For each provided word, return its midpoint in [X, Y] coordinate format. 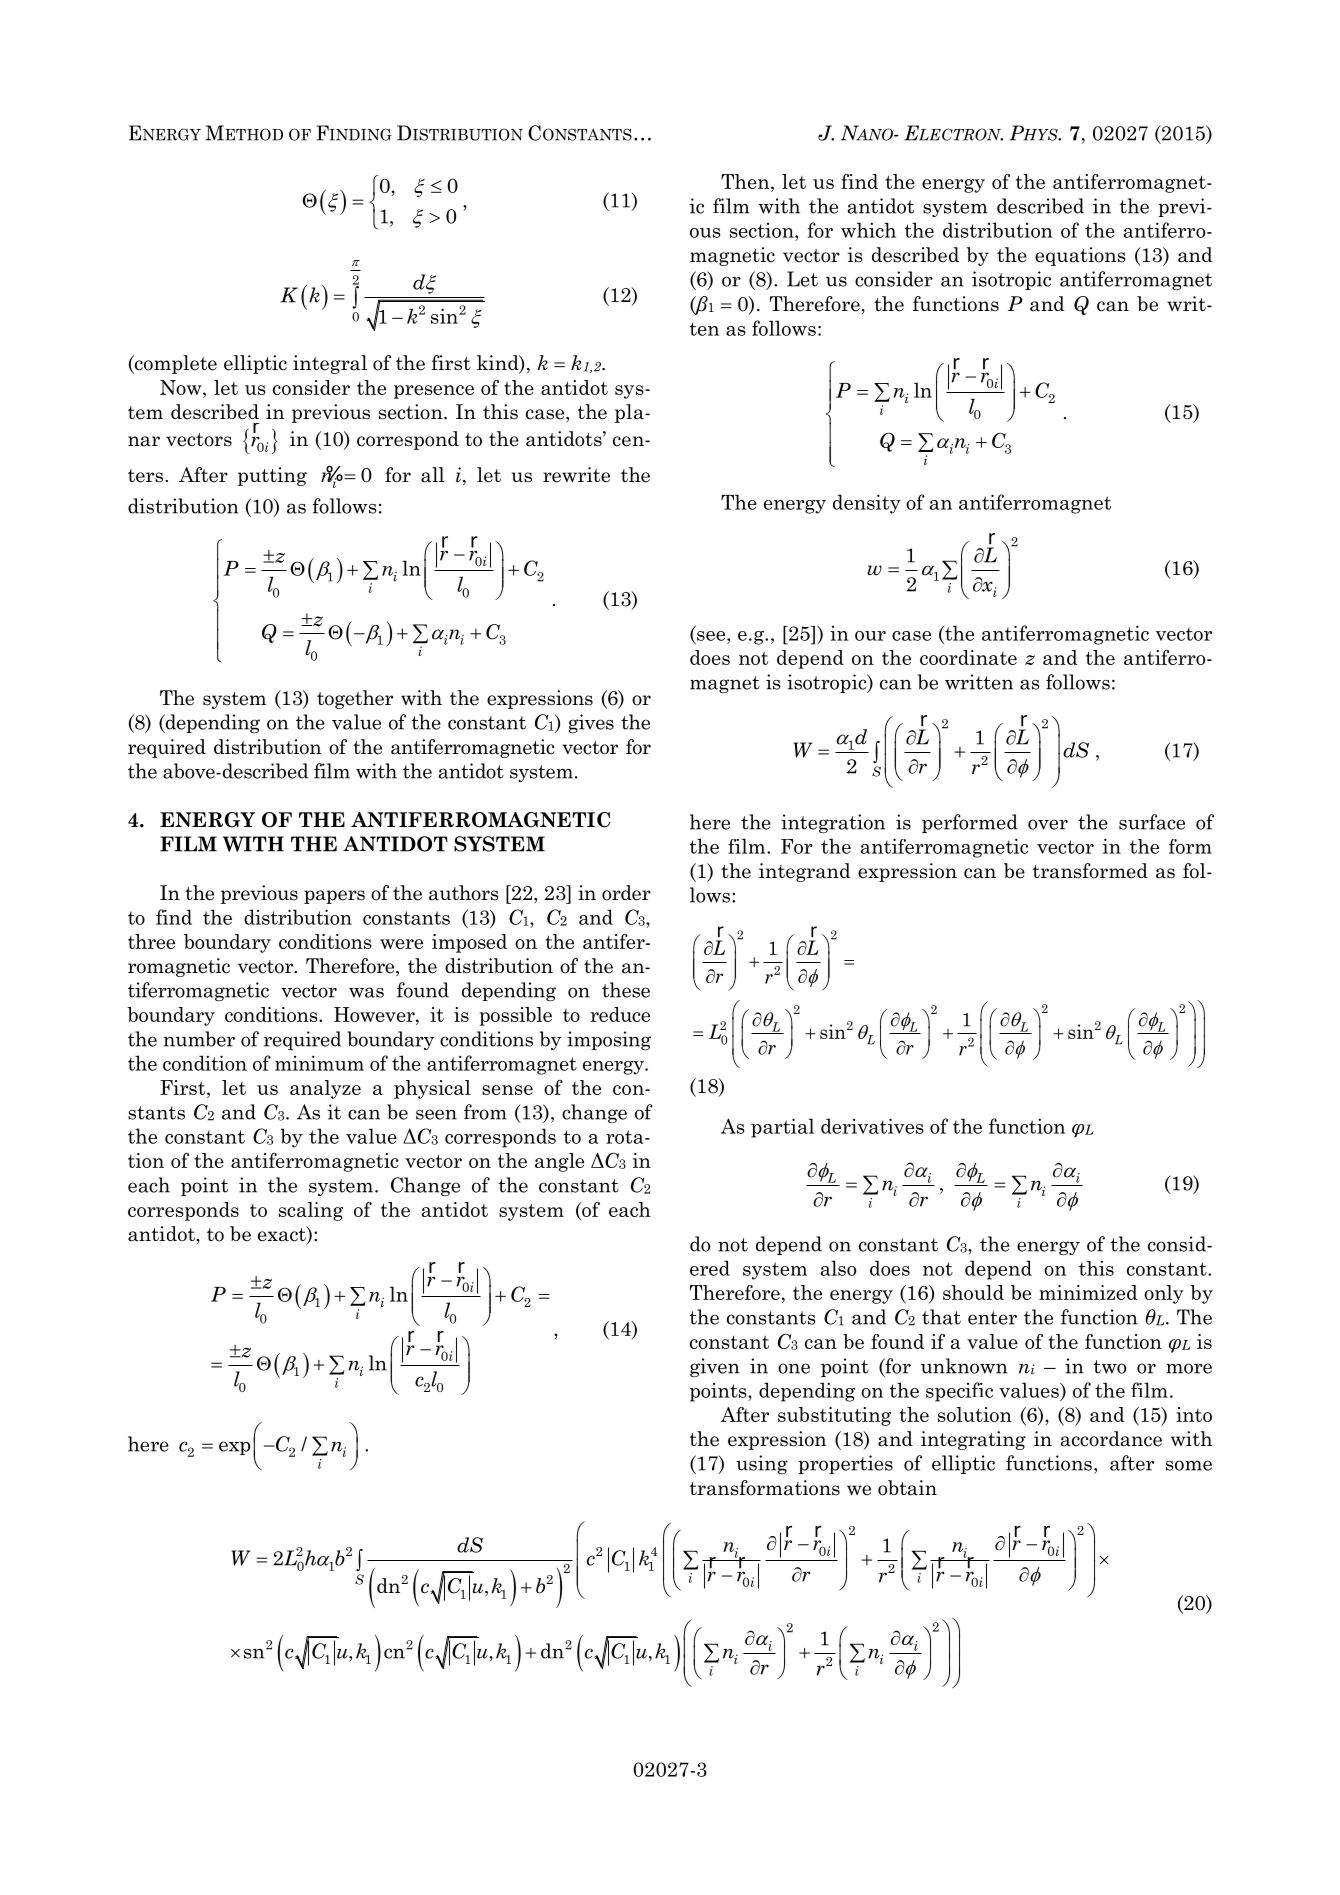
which [868, 230]
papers [334, 897]
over [1048, 824]
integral [330, 364]
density [867, 504]
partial [782, 1128]
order [626, 893]
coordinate [968, 657]
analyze [325, 1089]
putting [272, 476]
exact [283, 1235]
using [762, 1464]
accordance [1111, 1439]
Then [746, 183]
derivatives [872, 1126]
